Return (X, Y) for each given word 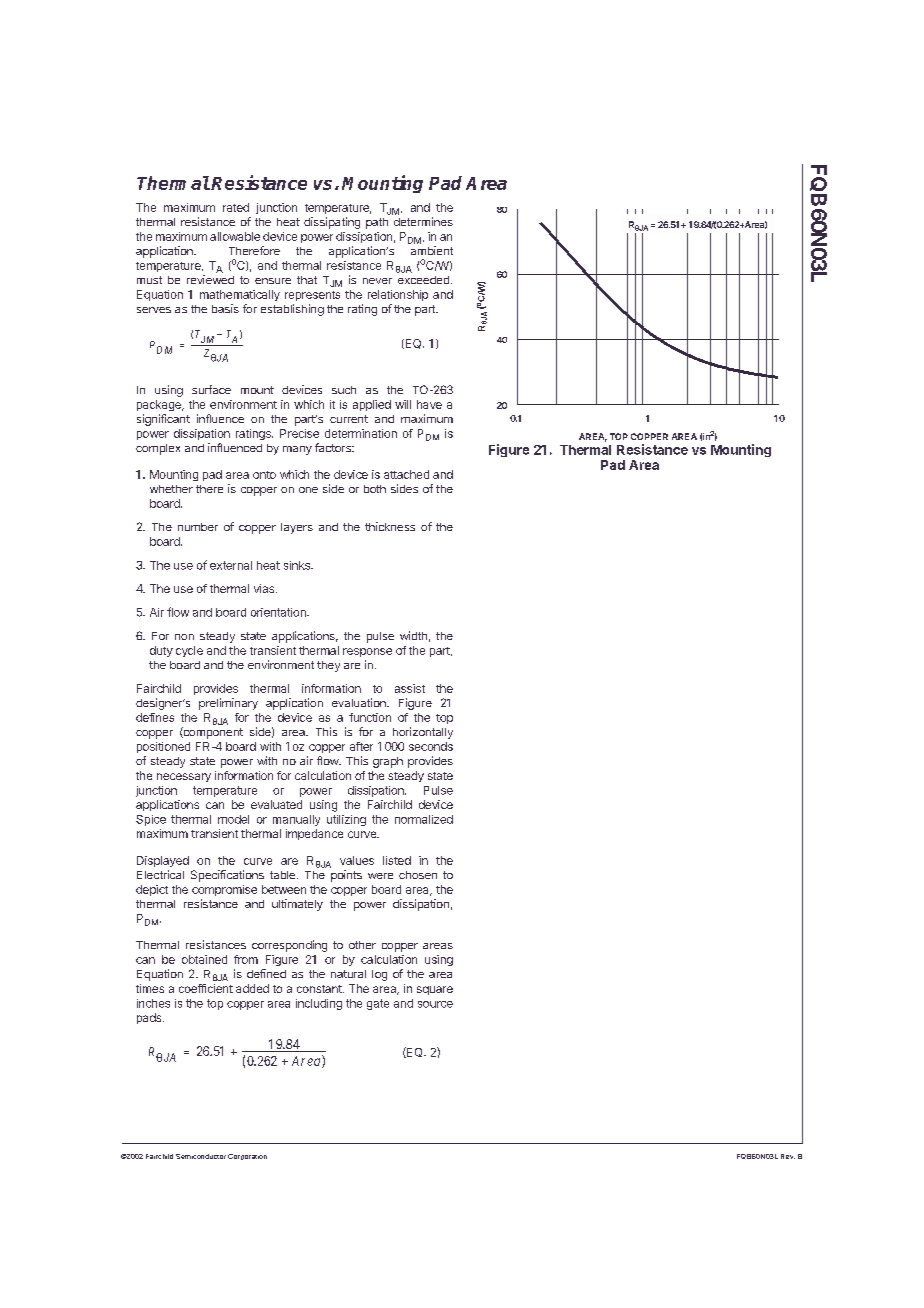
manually (296, 820)
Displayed (163, 861)
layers (297, 528)
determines (423, 221)
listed (397, 860)
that (307, 280)
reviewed (210, 279)
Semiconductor (201, 1156)
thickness (390, 526)
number (198, 527)
